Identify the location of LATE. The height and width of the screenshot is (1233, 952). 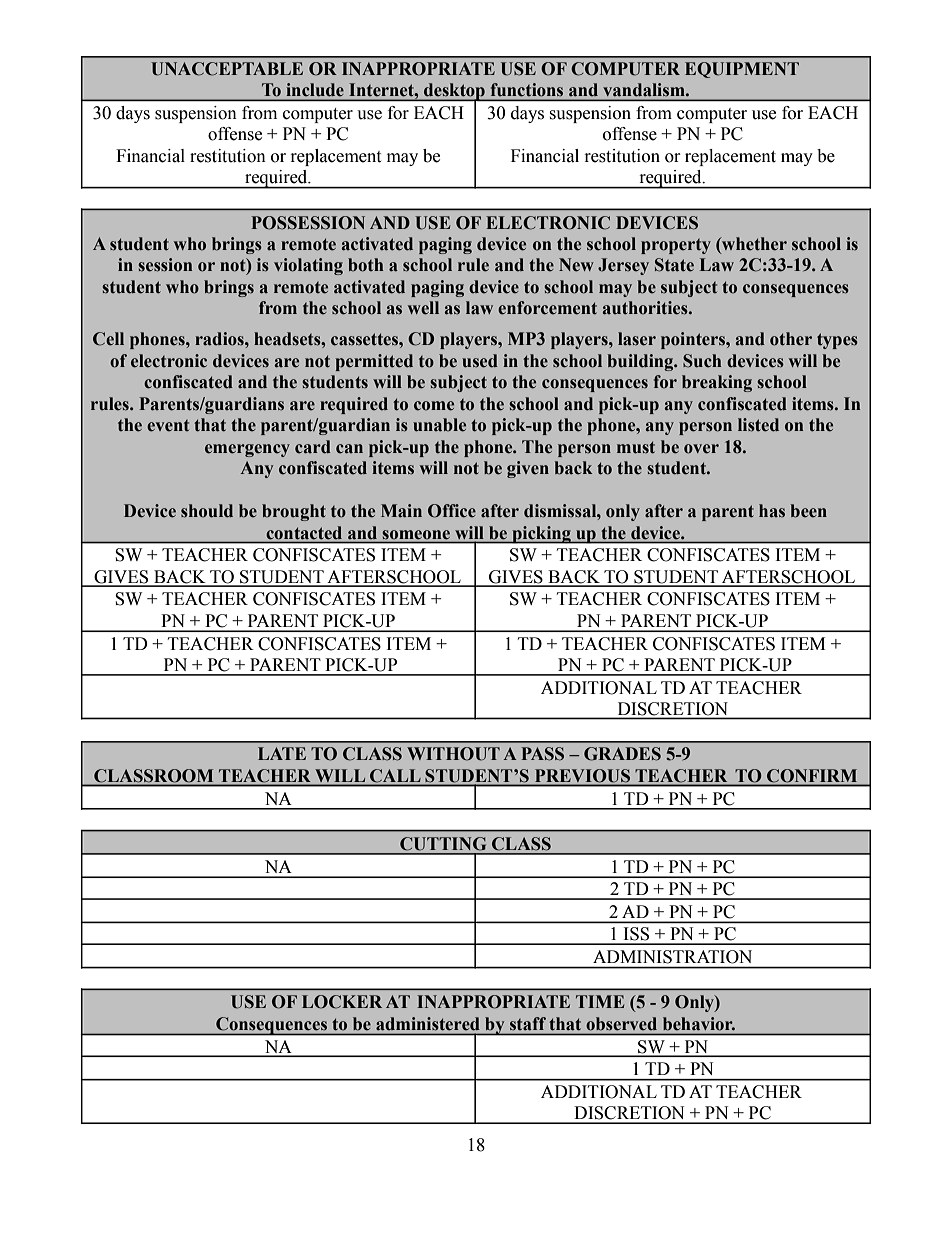
(282, 753).
